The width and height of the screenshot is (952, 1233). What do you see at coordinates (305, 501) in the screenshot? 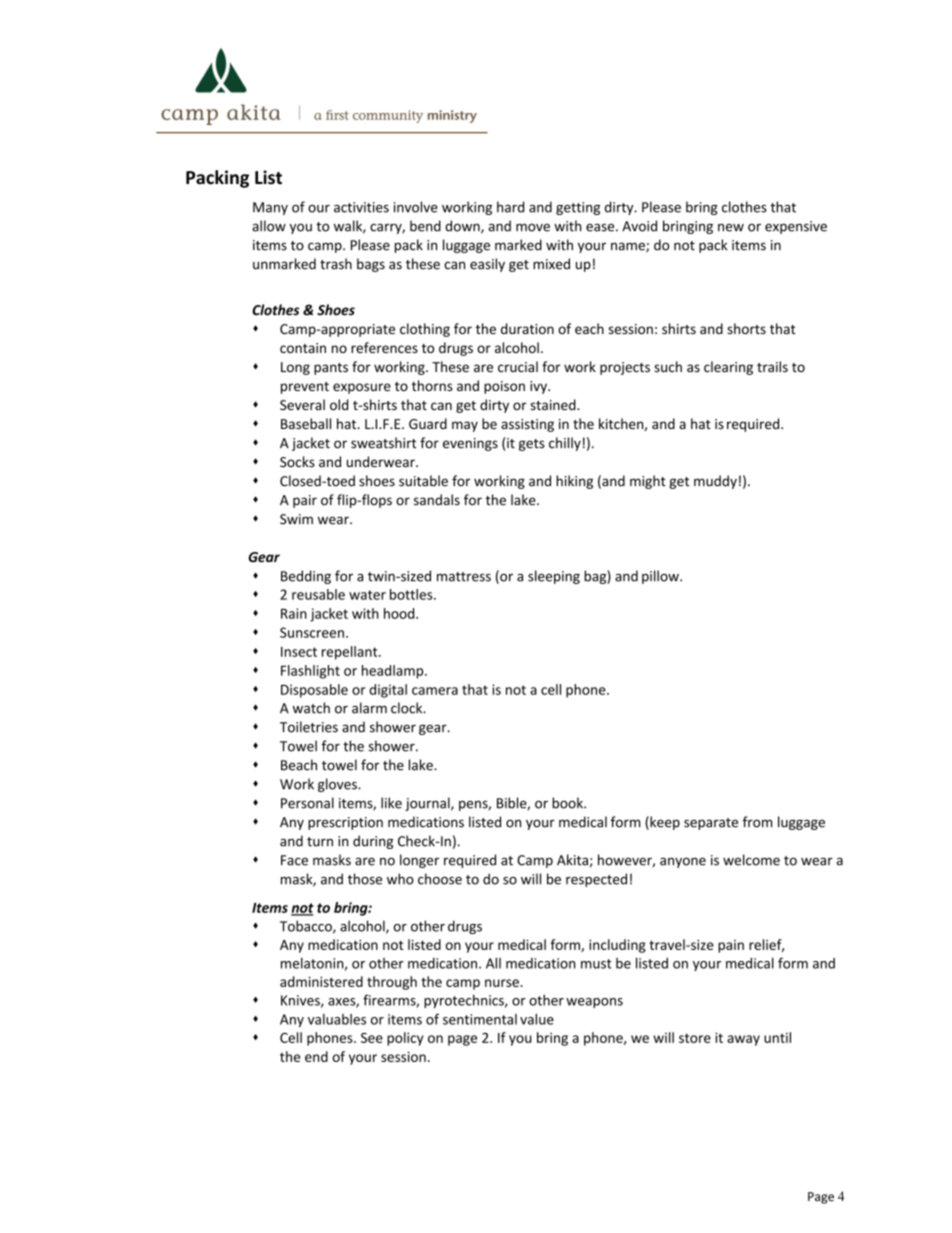
I see `pair` at bounding box center [305, 501].
